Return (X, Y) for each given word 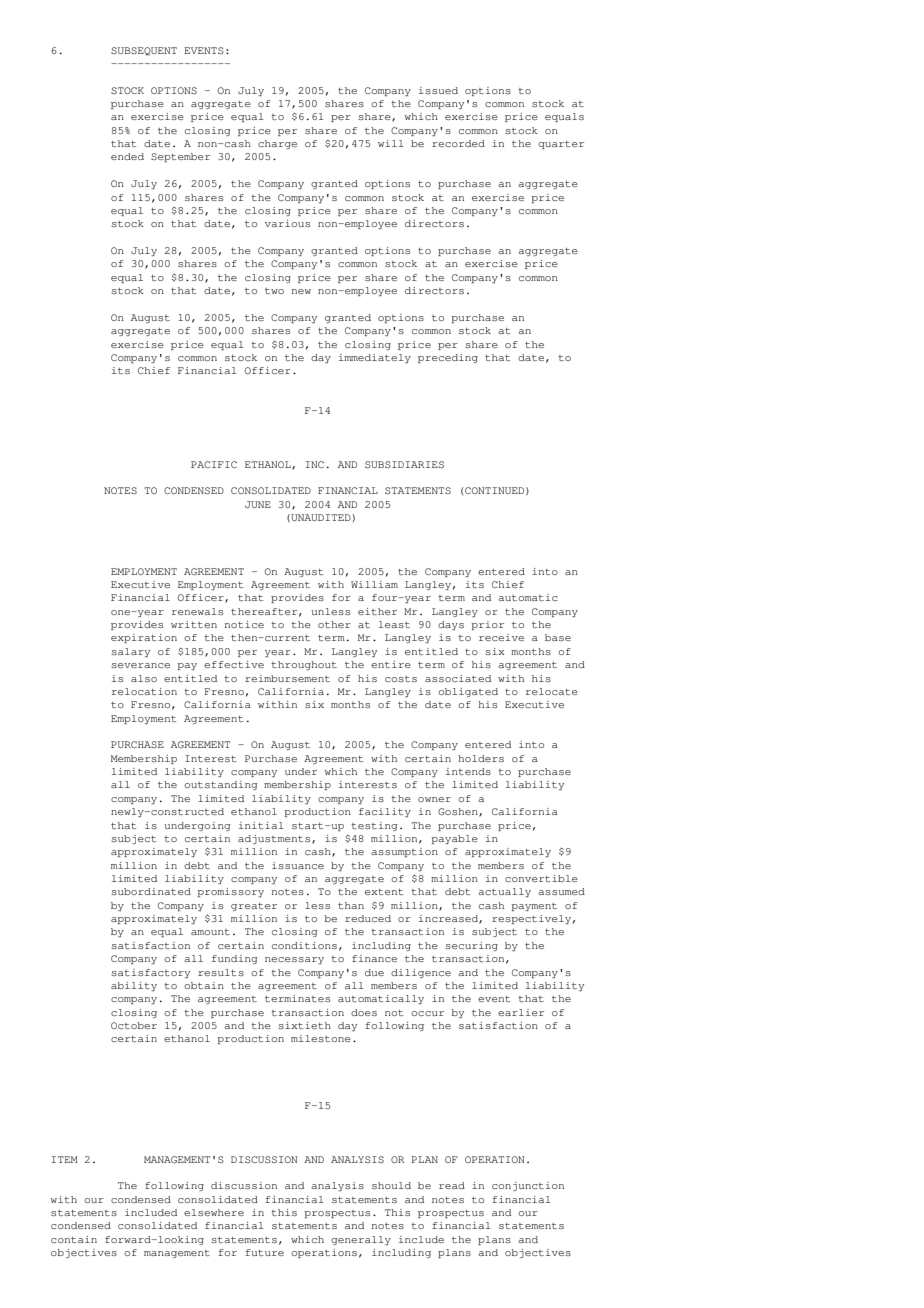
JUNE (258, 504)
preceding (448, 358)
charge (277, 144)
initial (261, 825)
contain (74, 1239)
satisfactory (150, 973)
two (274, 291)
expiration (144, 638)
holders (481, 758)
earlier (521, 1012)
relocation (144, 691)
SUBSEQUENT (144, 51)
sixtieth (304, 1025)
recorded (458, 143)
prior (487, 625)
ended (127, 156)
